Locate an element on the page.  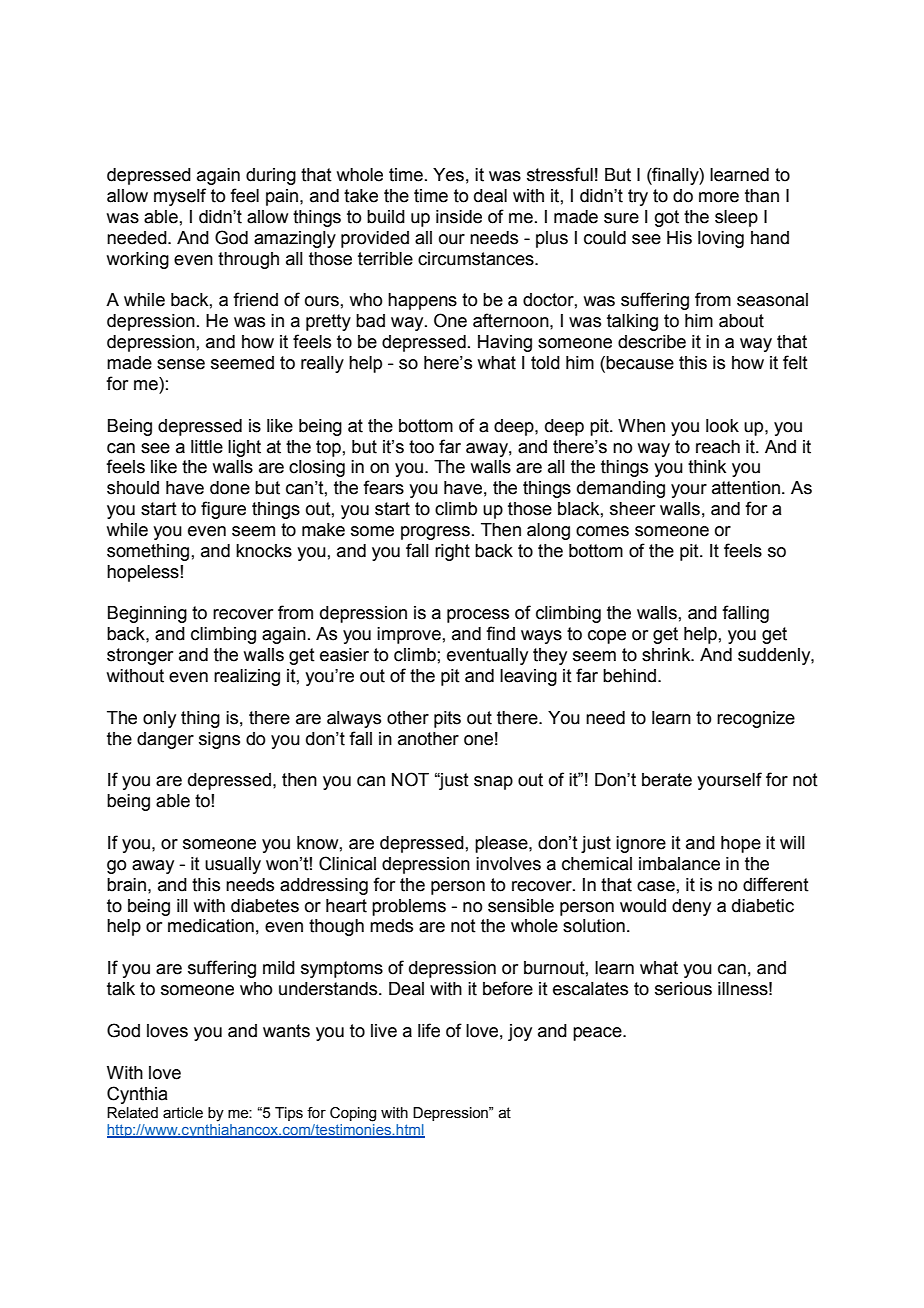
progress is located at coordinates (435, 533).
